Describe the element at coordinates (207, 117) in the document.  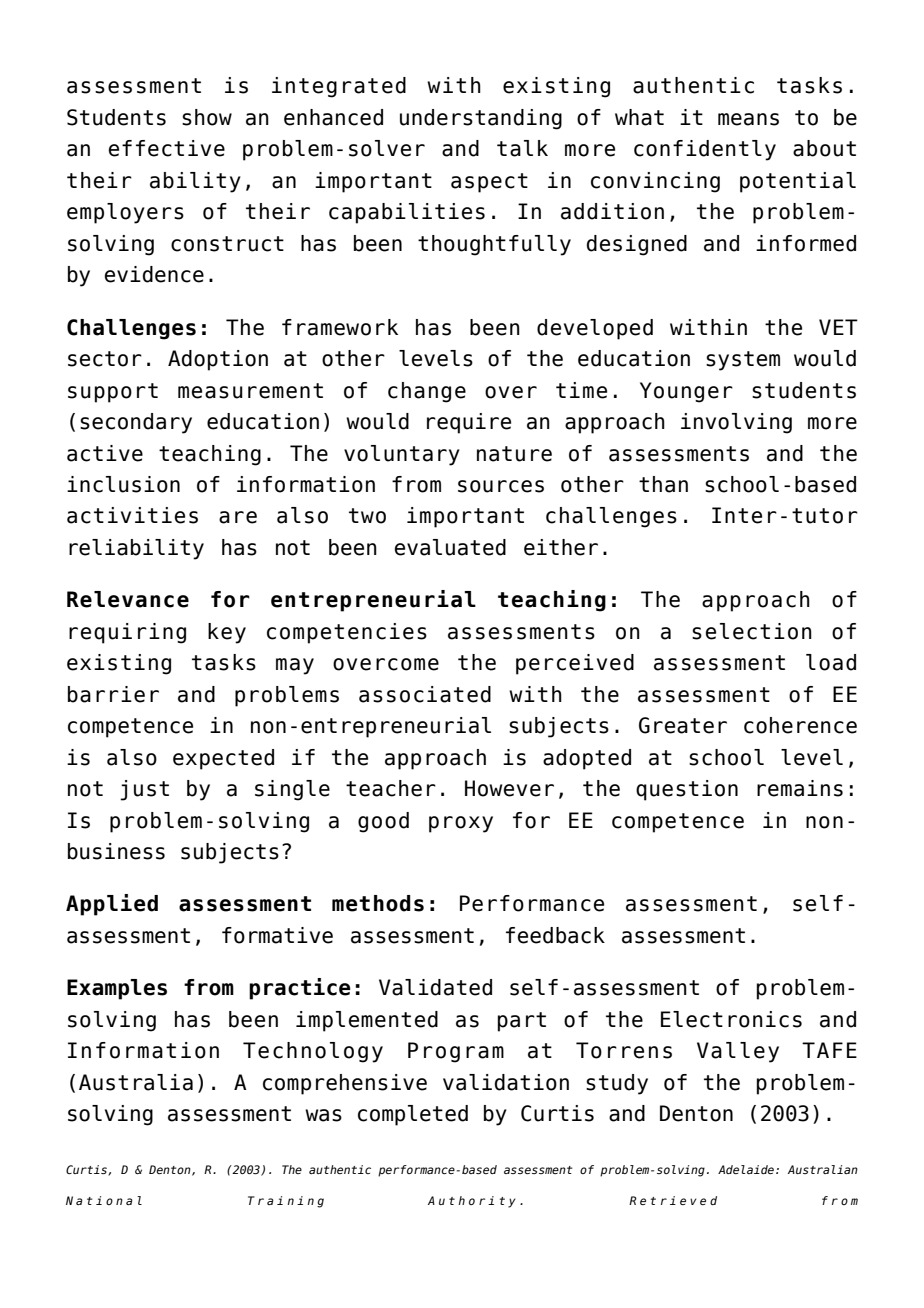
I see `show` at that location.
